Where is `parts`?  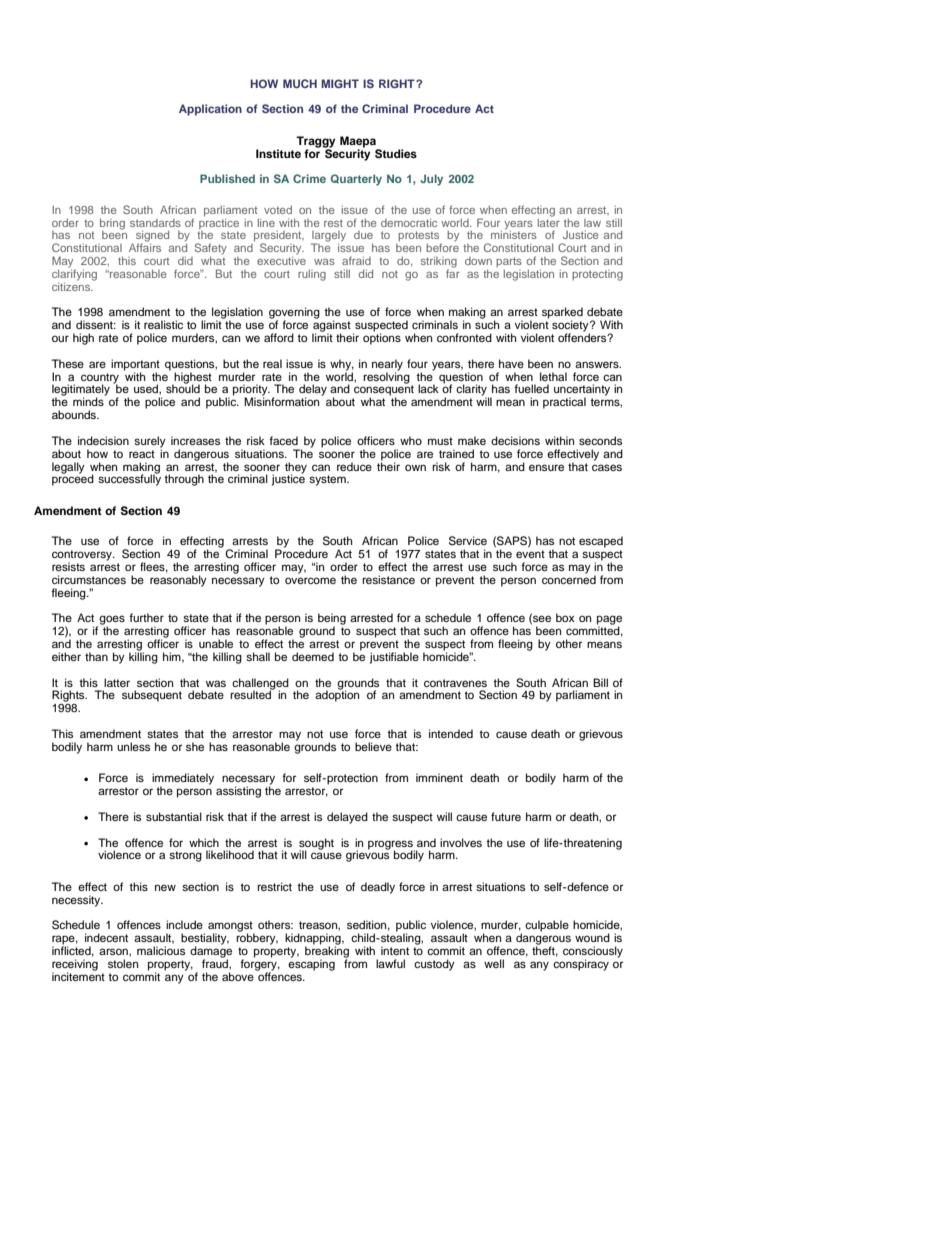 parts is located at coordinates (509, 262).
